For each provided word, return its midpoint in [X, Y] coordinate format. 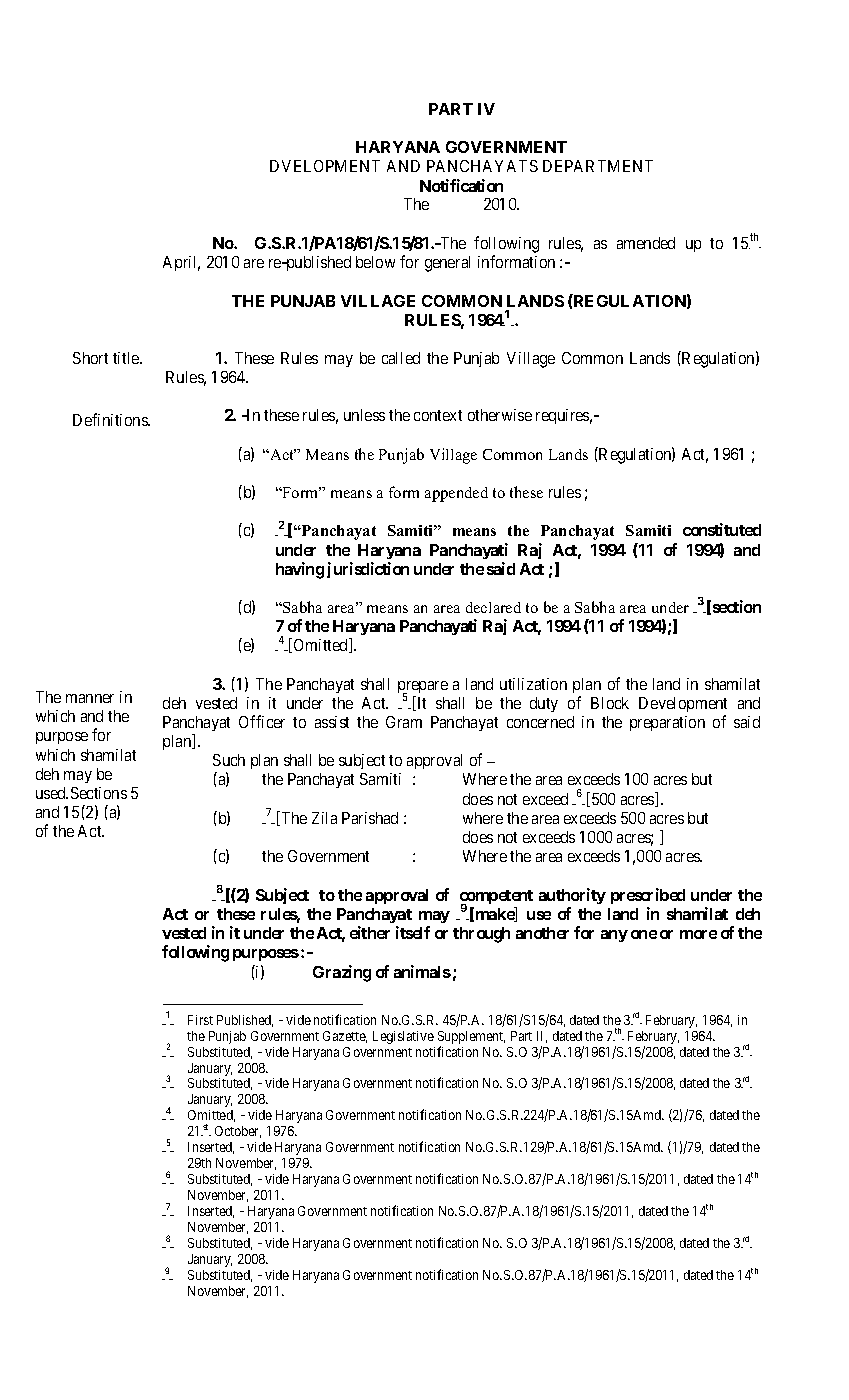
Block [610, 703]
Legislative [403, 1037]
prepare [423, 688]
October [238, 1132]
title [127, 358]
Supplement [471, 1039]
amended [646, 243]
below [375, 262]
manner [90, 698]
